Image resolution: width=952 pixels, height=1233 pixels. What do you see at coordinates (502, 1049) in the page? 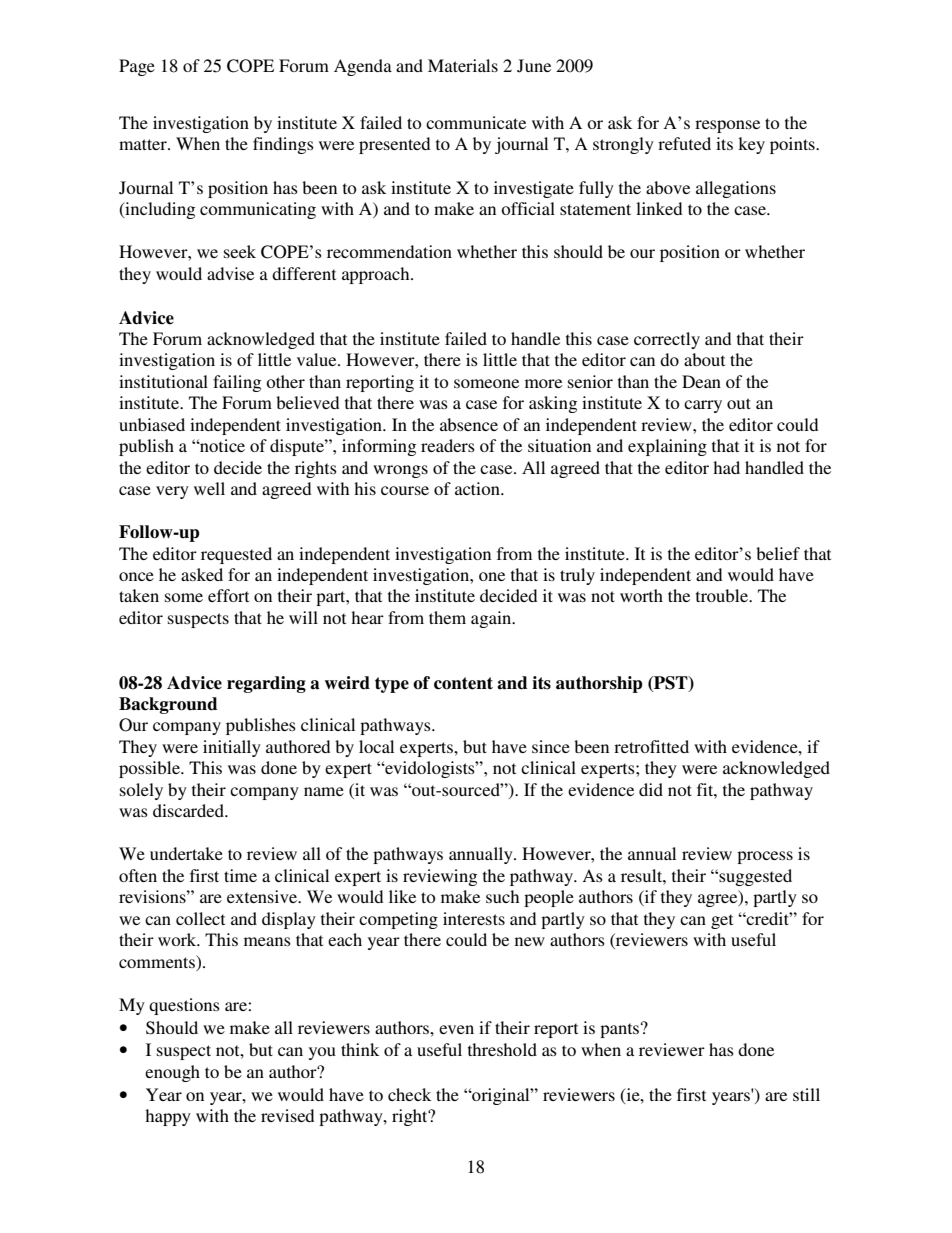
I see `threshold` at bounding box center [502, 1049].
